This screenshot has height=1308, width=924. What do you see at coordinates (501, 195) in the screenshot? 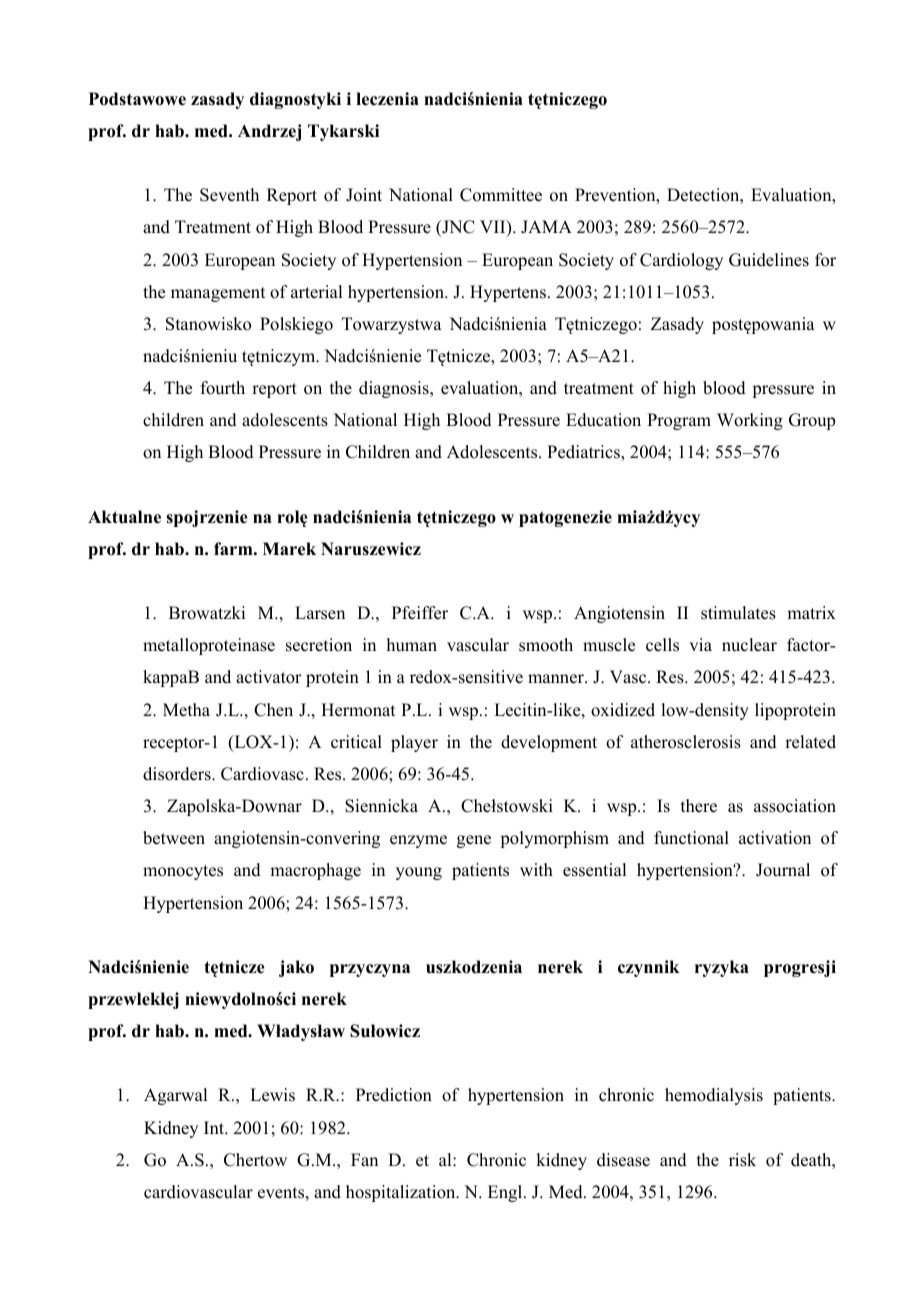
I see `Committee` at bounding box center [501, 195].
